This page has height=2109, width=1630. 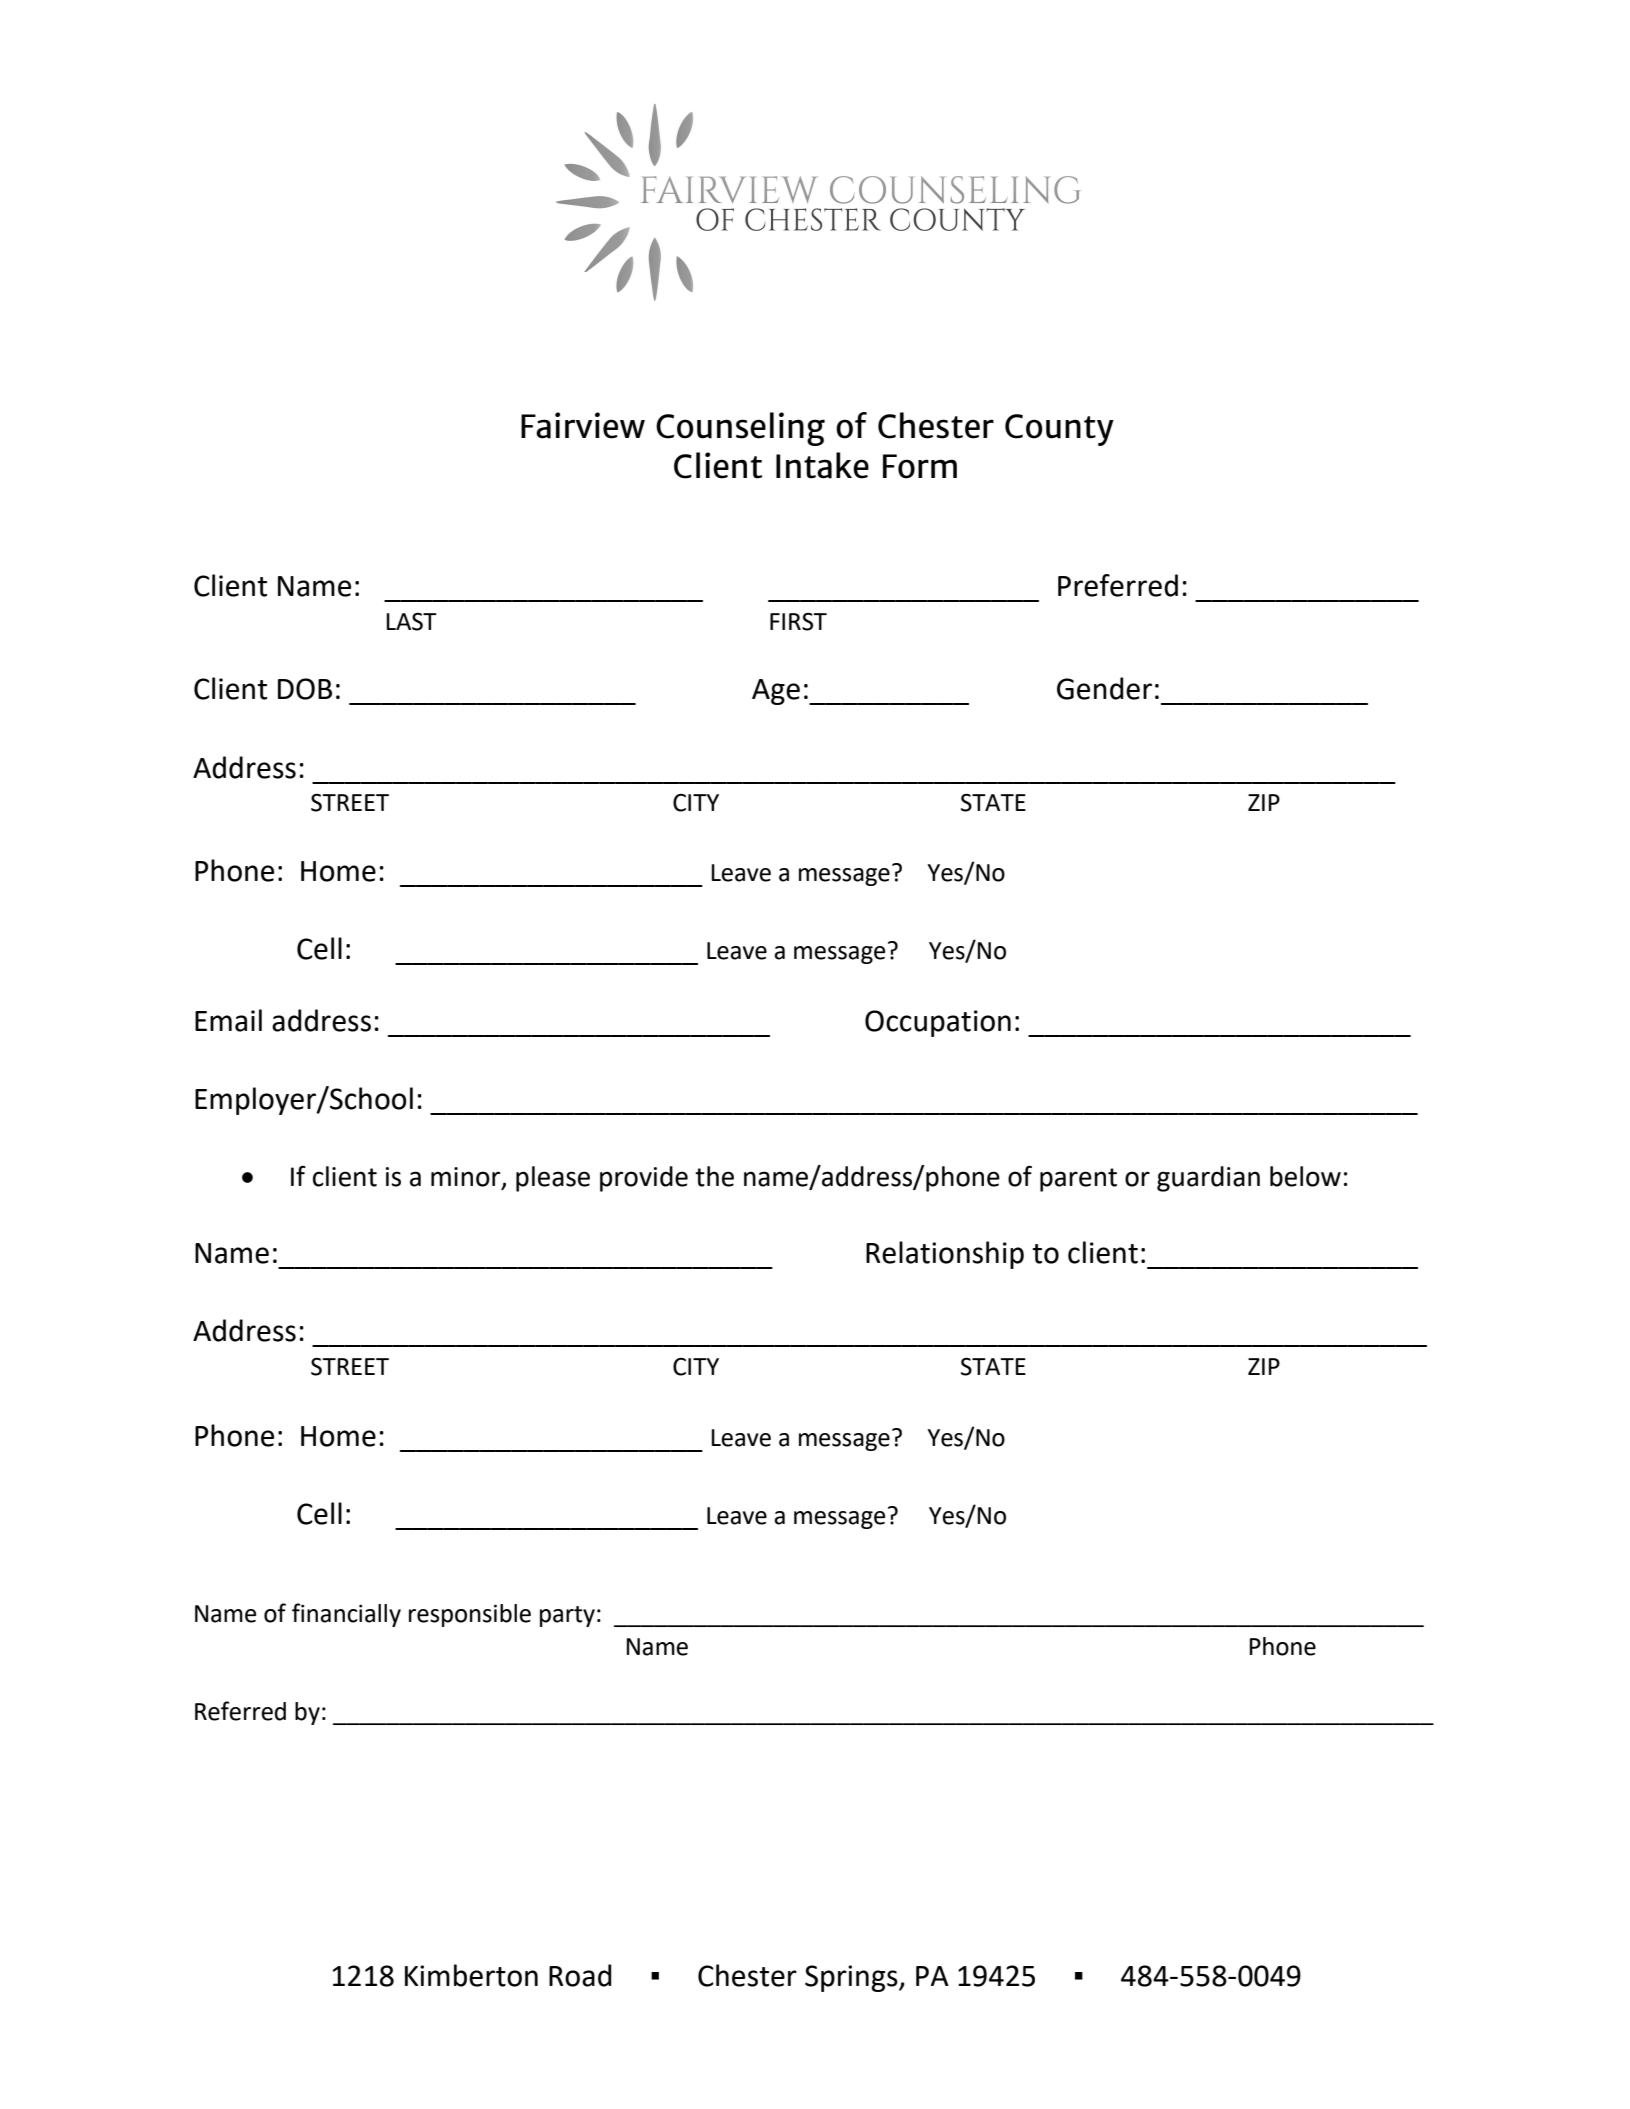 What do you see at coordinates (346, 1615) in the page?
I see `financially` at bounding box center [346, 1615].
